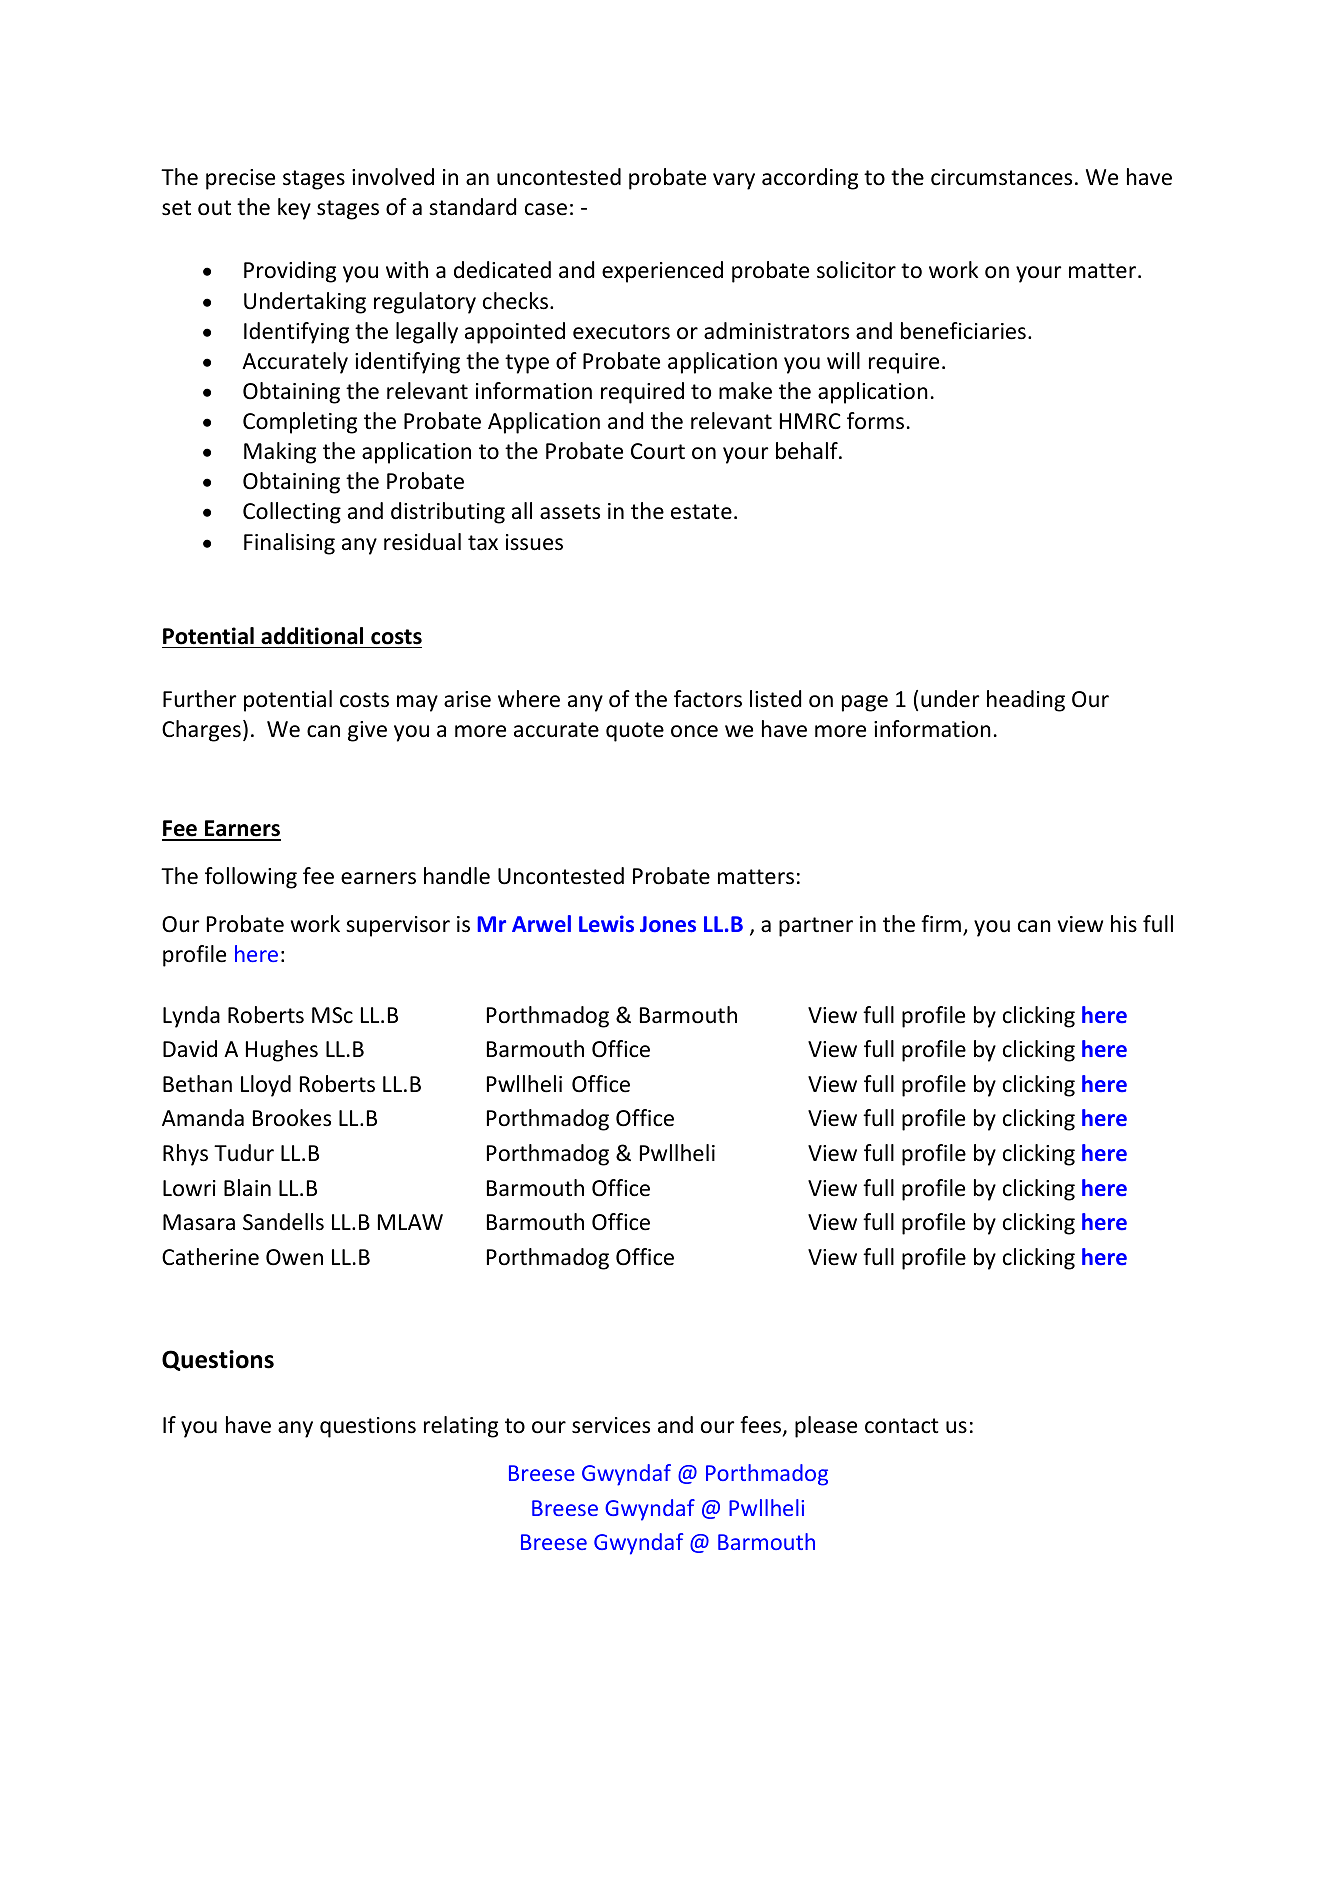  What do you see at coordinates (662, 272) in the screenshot?
I see `experienced` at bounding box center [662, 272].
